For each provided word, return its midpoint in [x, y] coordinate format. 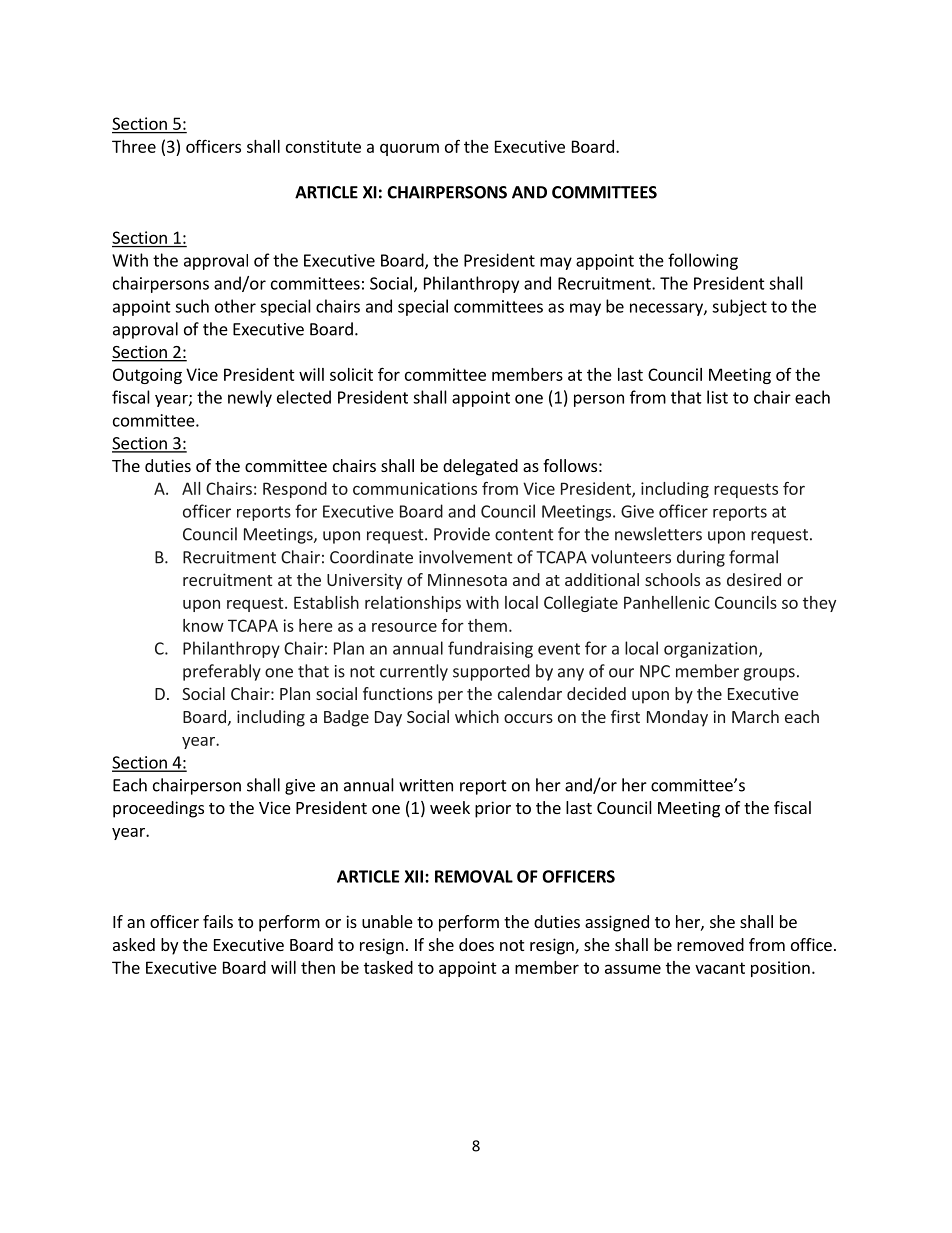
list [717, 397]
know [203, 625]
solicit [351, 374]
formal [753, 557]
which [477, 716]
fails [218, 921]
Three [134, 146]
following [703, 261]
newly [250, 398]
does [476, 944]
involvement [466, 557]
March [755, 716]
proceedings [158, 809]
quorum [409, 149]
